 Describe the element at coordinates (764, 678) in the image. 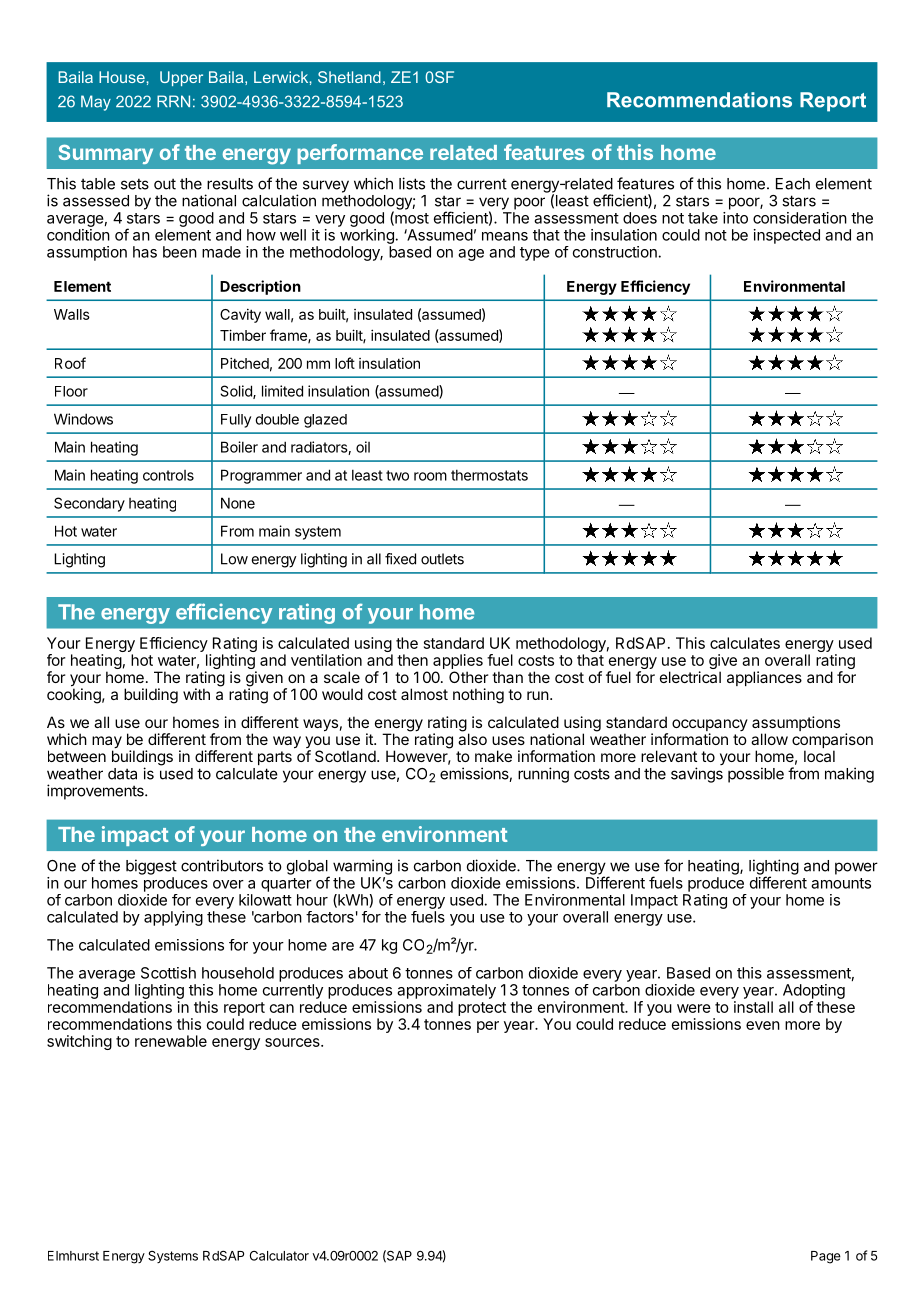

I see `appliances` at that location.
